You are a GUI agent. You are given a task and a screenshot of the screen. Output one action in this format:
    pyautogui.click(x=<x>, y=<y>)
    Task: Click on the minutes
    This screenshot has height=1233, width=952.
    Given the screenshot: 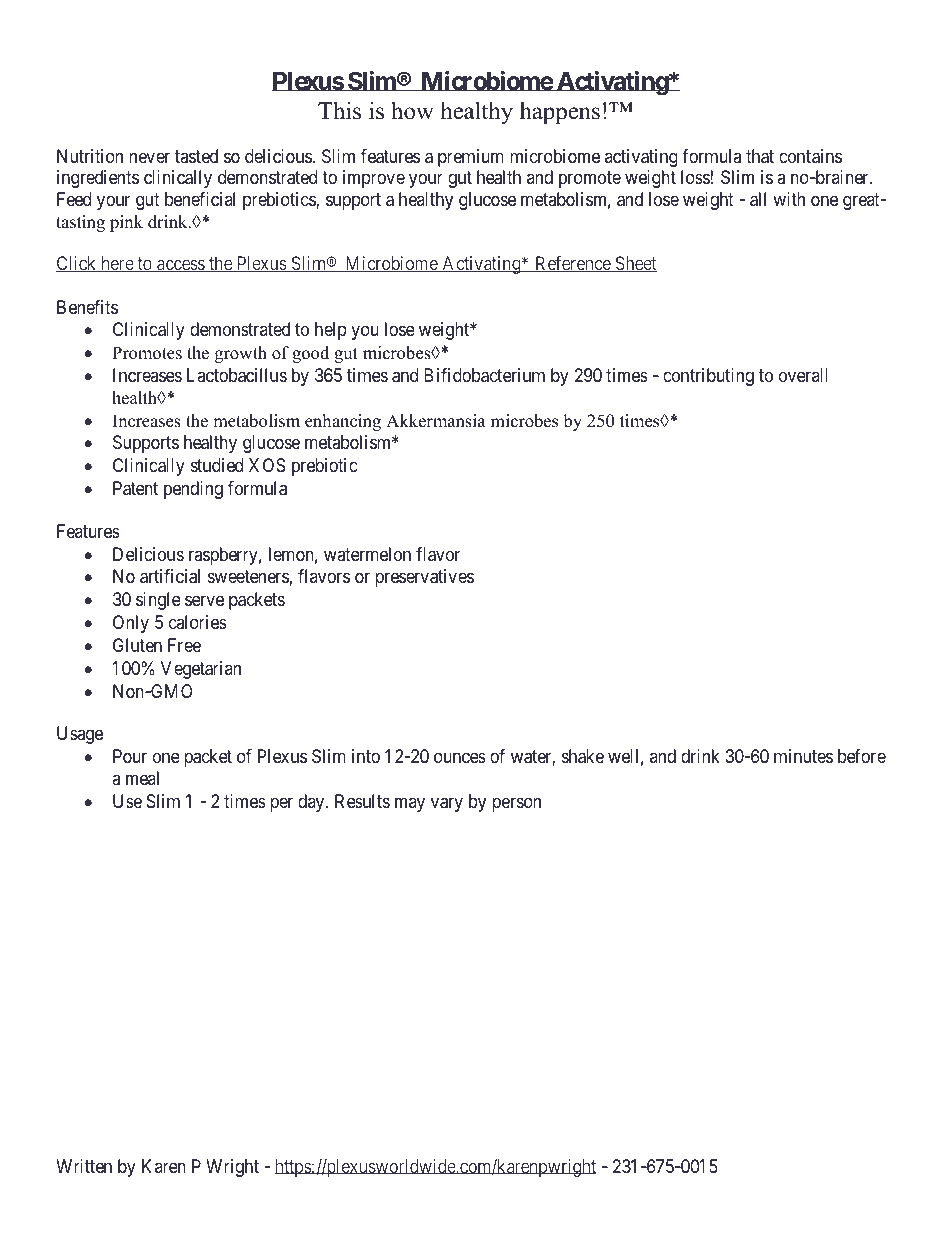 What is the action you would take?
    pyautogui.click(x=803, y=756)
